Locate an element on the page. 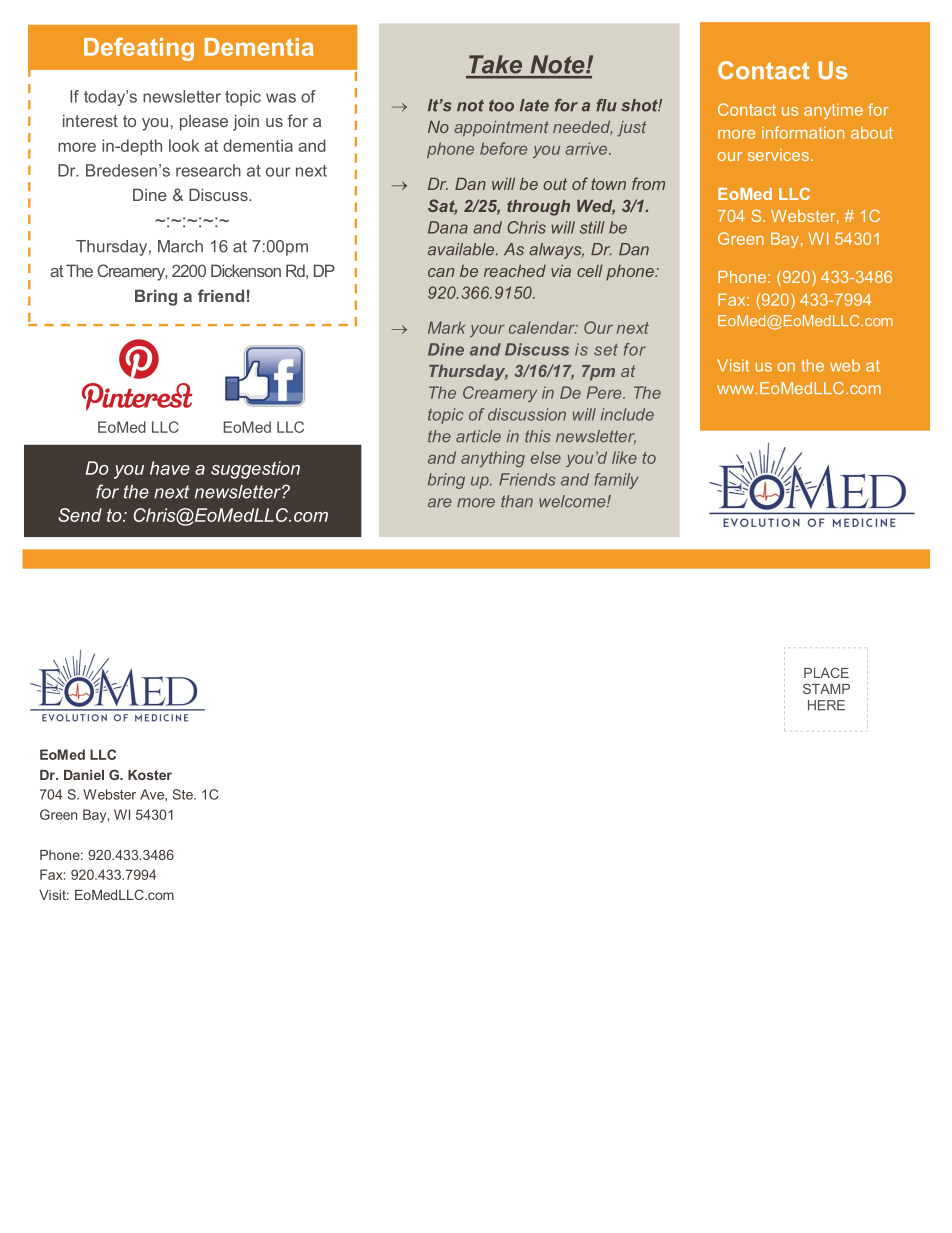  available is located at coordinates (462, 249).
